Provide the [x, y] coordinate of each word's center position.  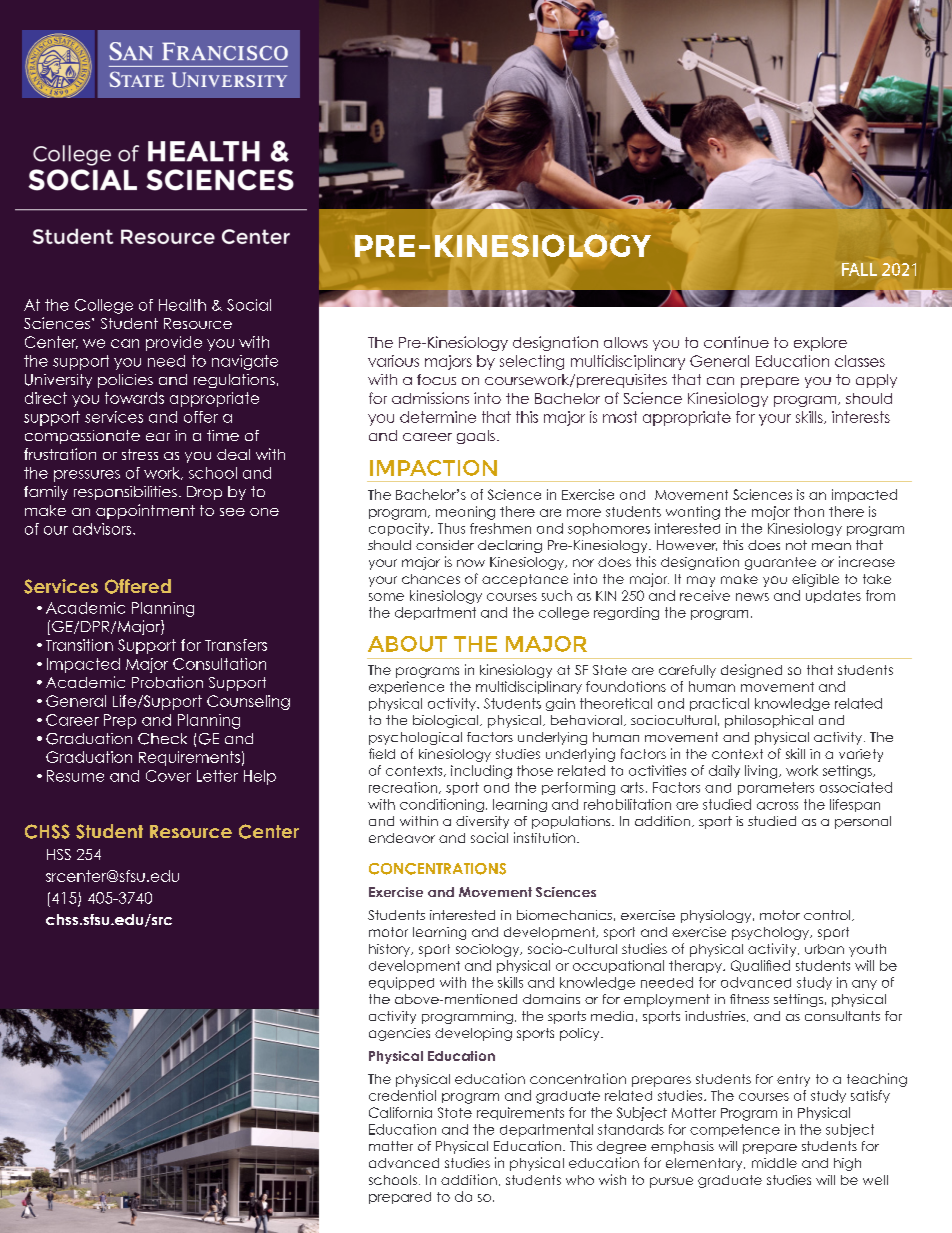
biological [447, 721]
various [393, 361]
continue [736, 342]
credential [402, 1095]
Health [182, 305]
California [400, 1112]
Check [162, 739]
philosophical [769, 721]
